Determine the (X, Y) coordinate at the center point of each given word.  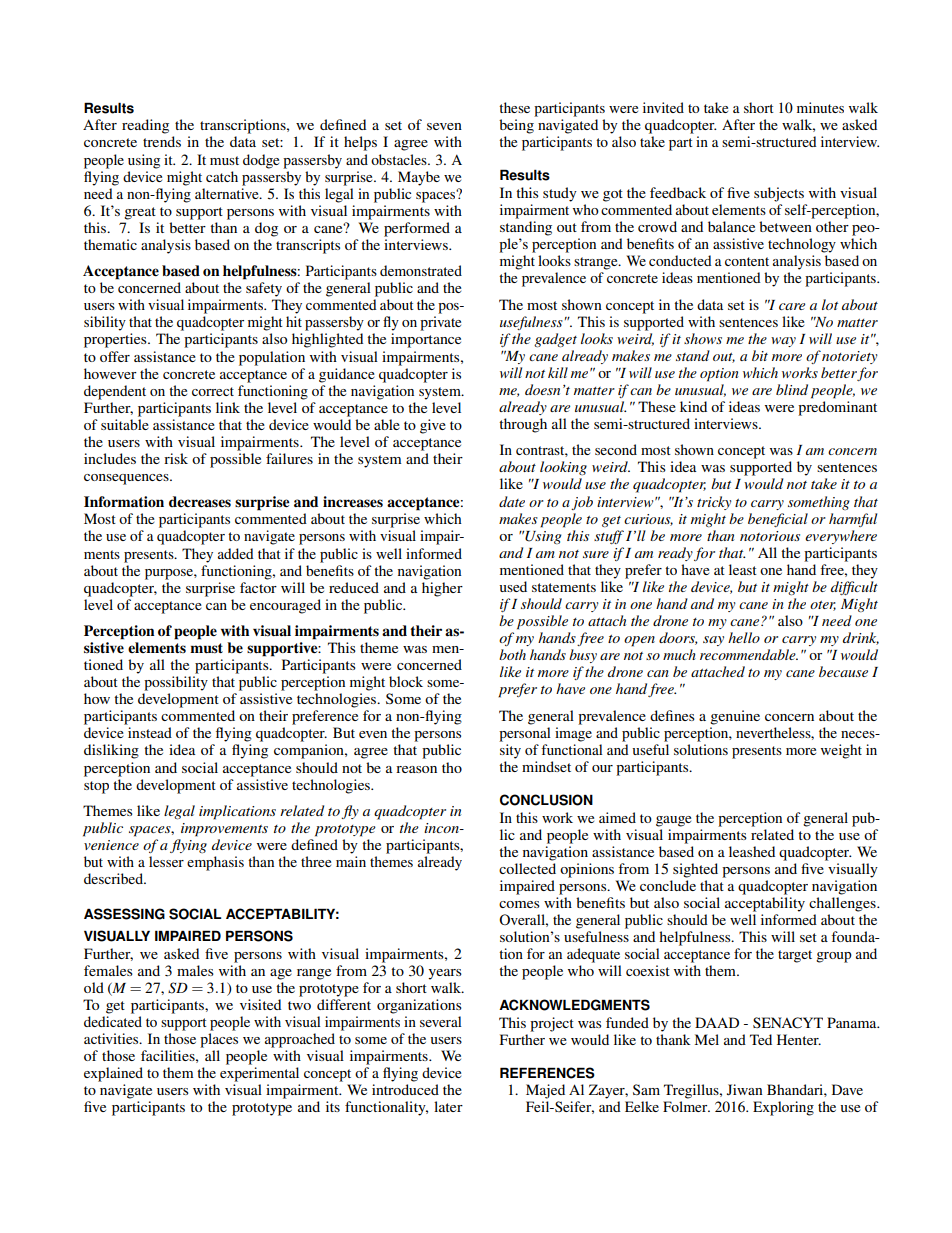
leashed (752, 851)
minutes (820, 107)
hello (744, 637)
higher (442, 589)
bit (760, 355)
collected (527, 868)
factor (258, 587)
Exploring (783, 1108)
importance (426, 340)
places (219, 1040)
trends (162, 141)
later (448, 1106)
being (516, 126)
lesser (166, 861)
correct (213, 391)
